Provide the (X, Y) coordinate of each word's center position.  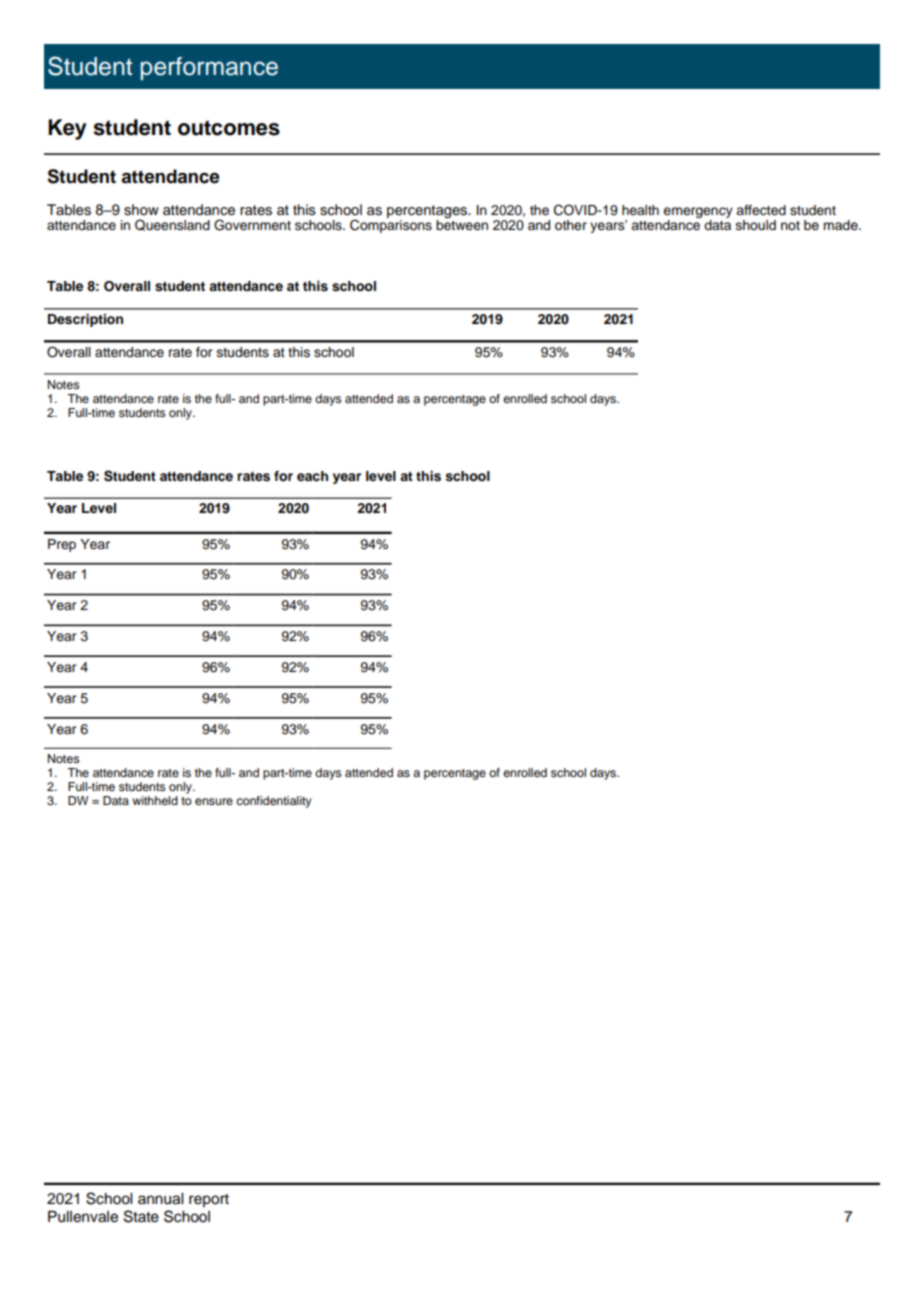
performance (209, 68)
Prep (62, 545)
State (141, 1216)
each (312, 476)
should (756, 225)
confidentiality (274, 802)
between (462, 224)
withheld (155, 800)
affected (761, 210)
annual (160, 1199)
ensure (214, 801)
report (209, 1200)
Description (85, 320)
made (841, 225)
